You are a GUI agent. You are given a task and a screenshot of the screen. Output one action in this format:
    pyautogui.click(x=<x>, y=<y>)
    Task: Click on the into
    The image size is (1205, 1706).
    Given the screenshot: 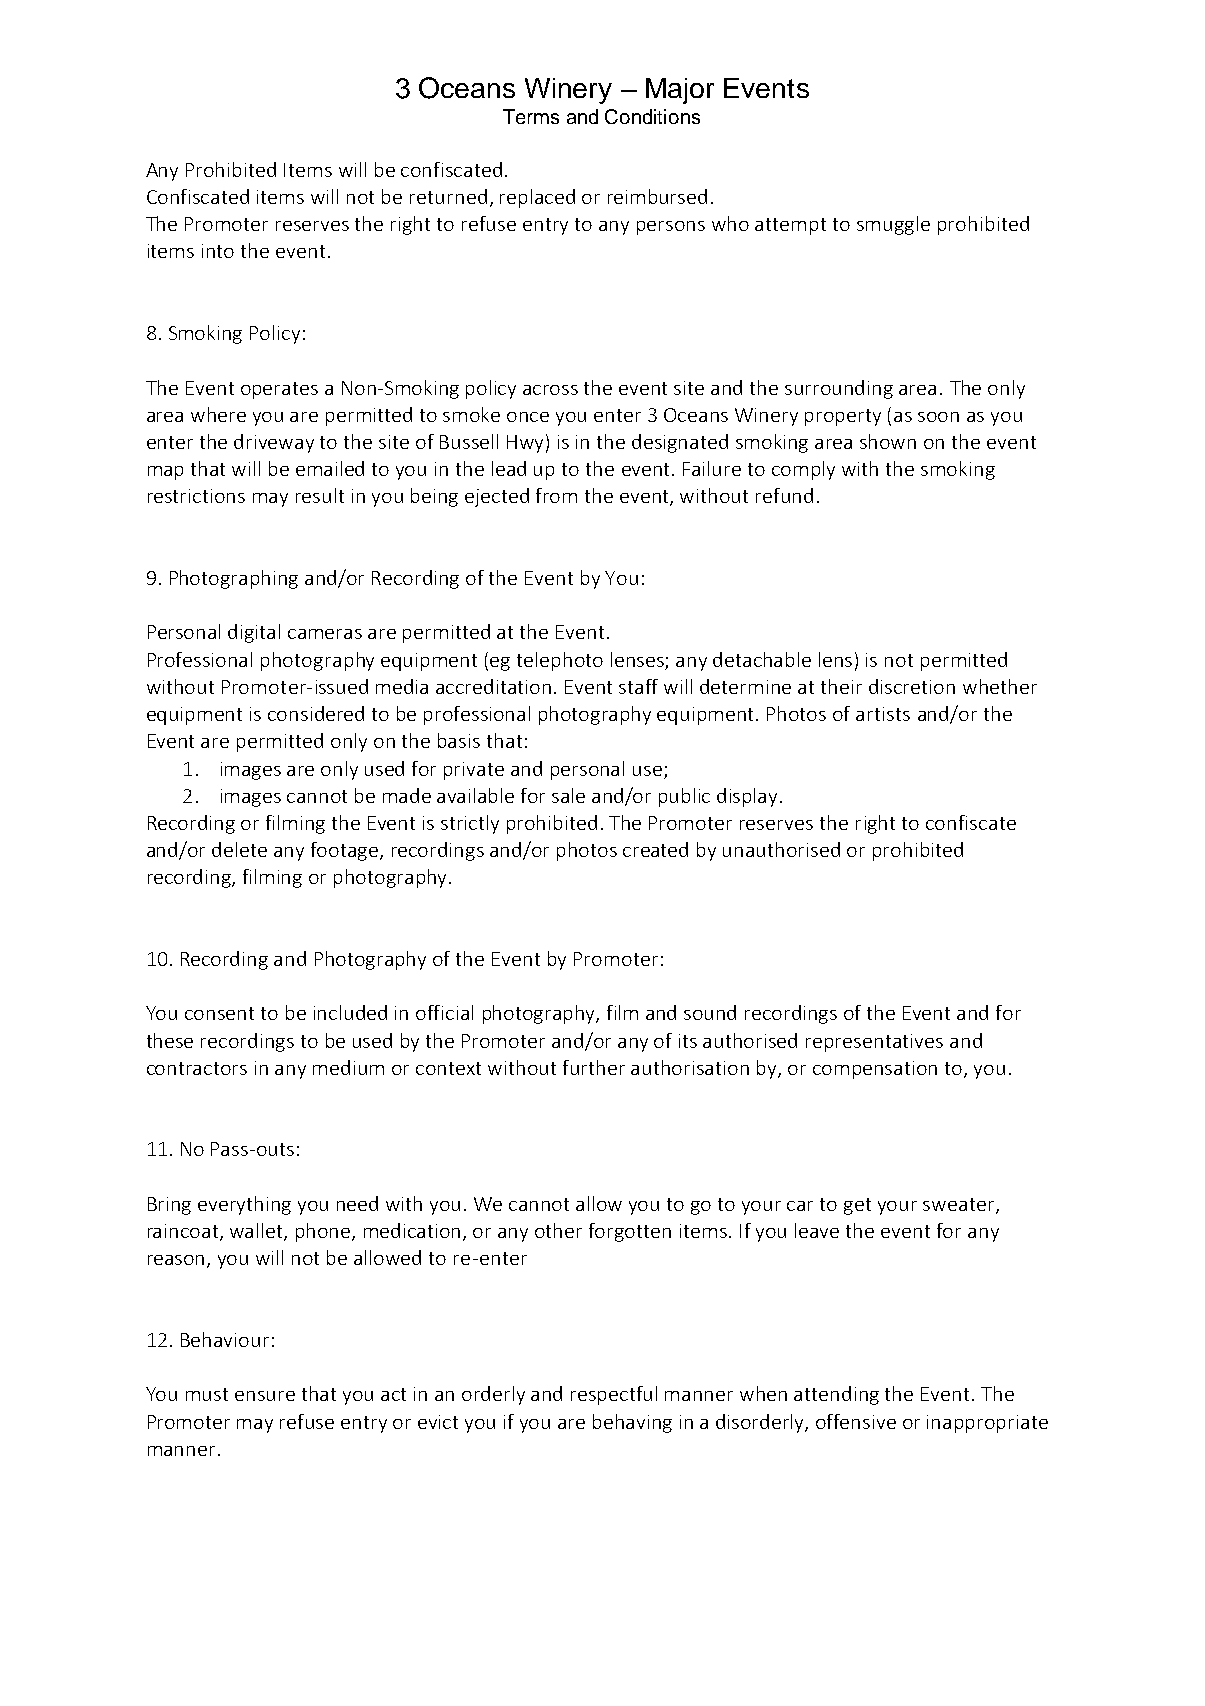 What is the action you would take?
    pyautogui.click(x=218, y=251)
